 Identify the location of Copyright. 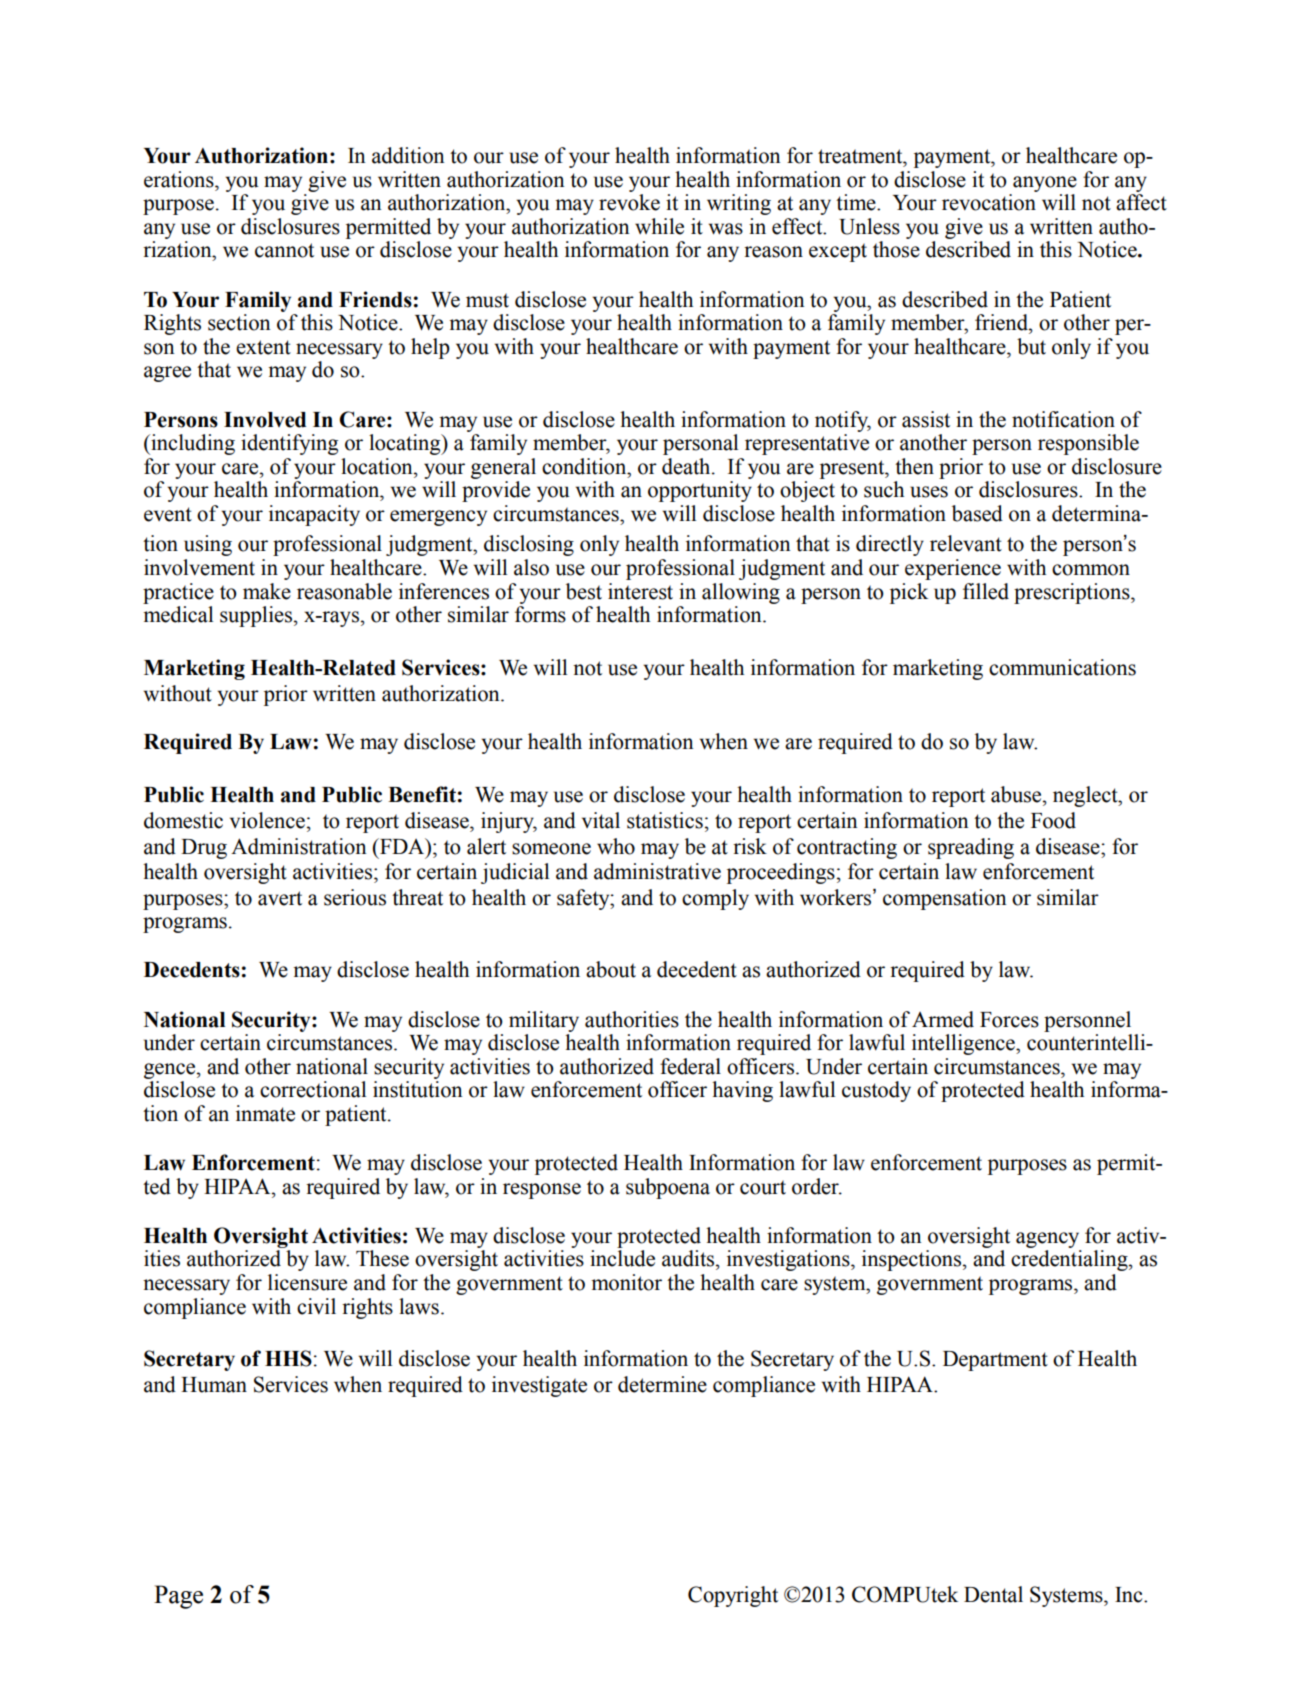
(733, 1596).
